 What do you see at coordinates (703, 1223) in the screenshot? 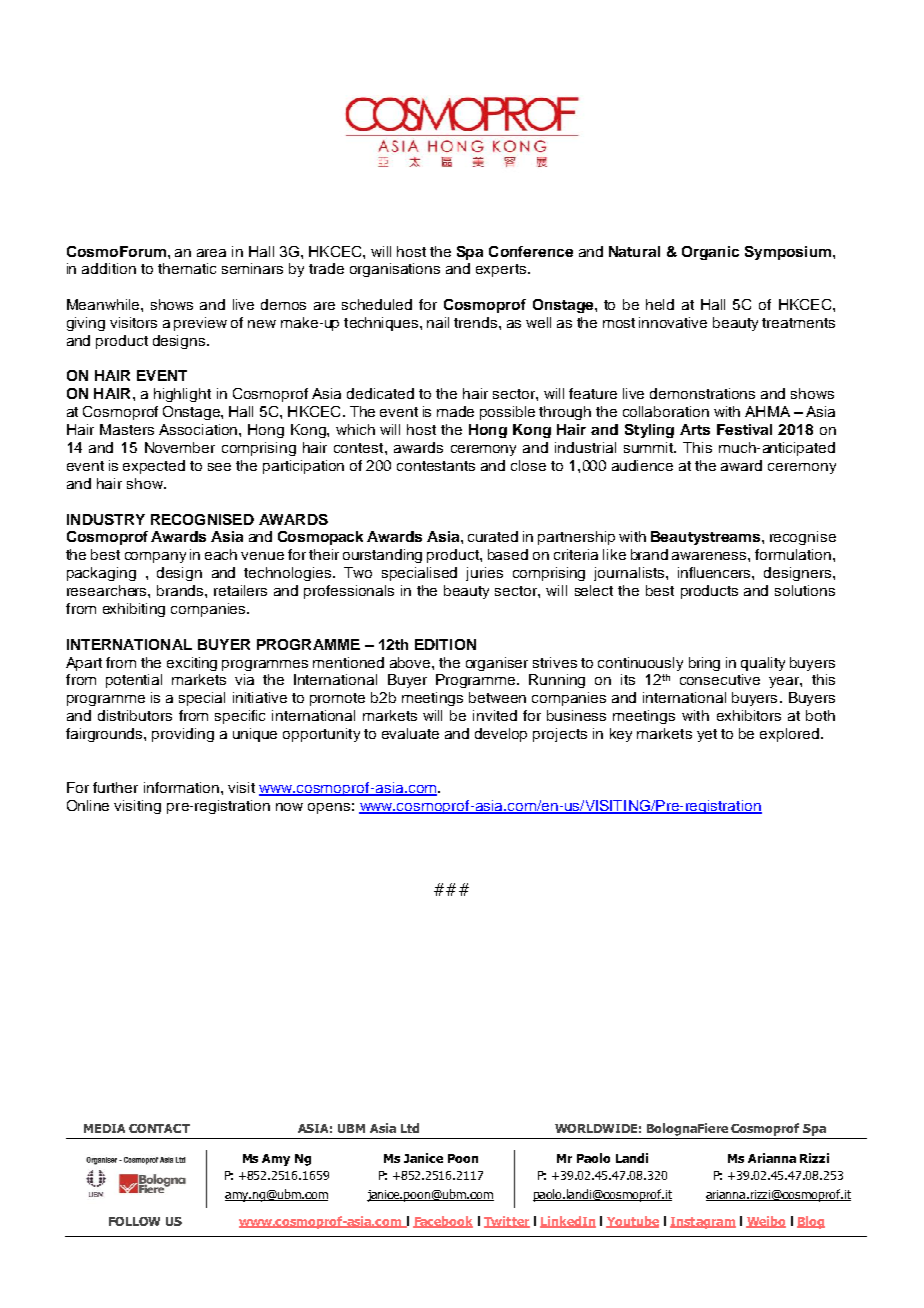
I see `Instagram` at bounding box center [703, 1223].
